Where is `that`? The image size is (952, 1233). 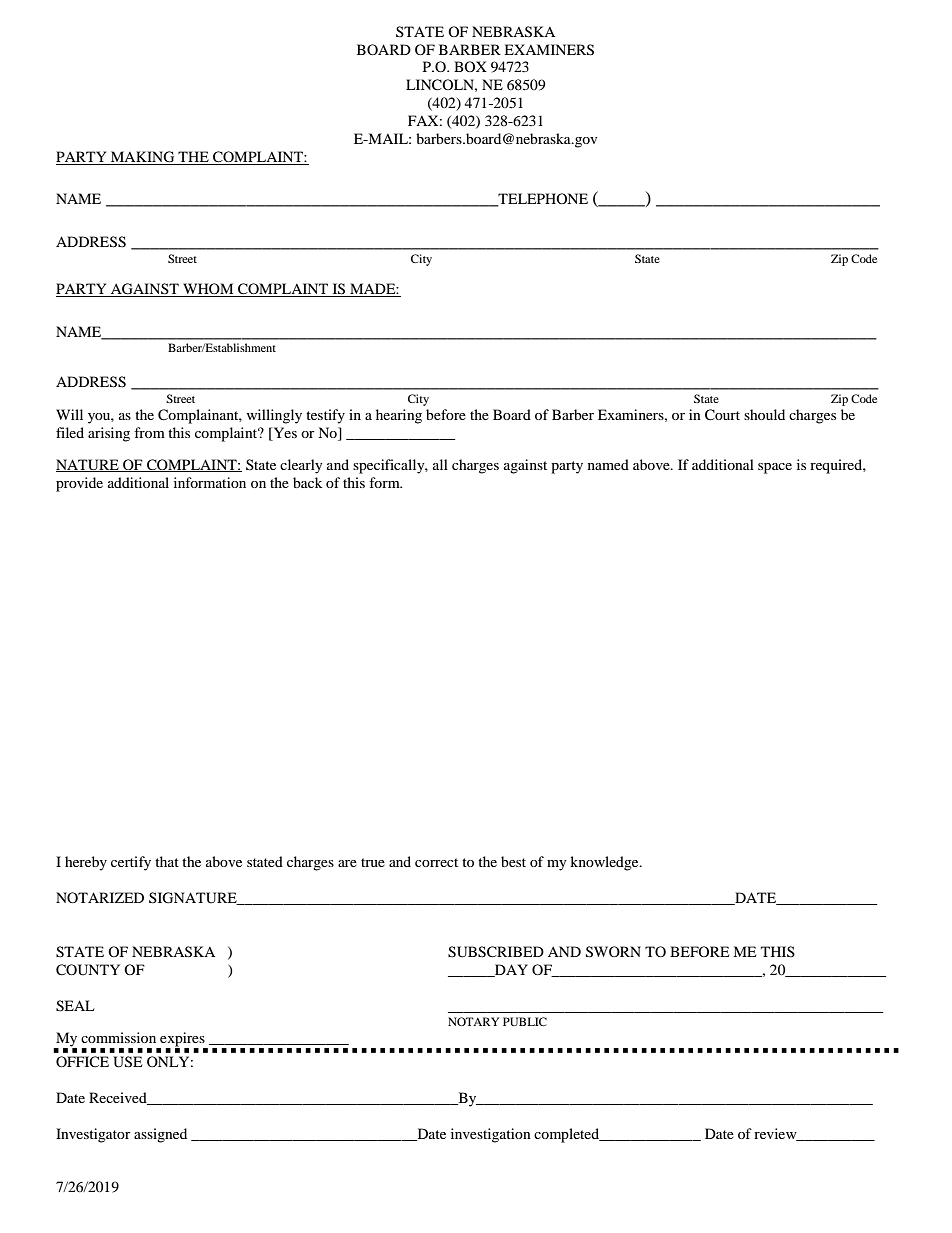
that is located at coordinates (167, 861).
